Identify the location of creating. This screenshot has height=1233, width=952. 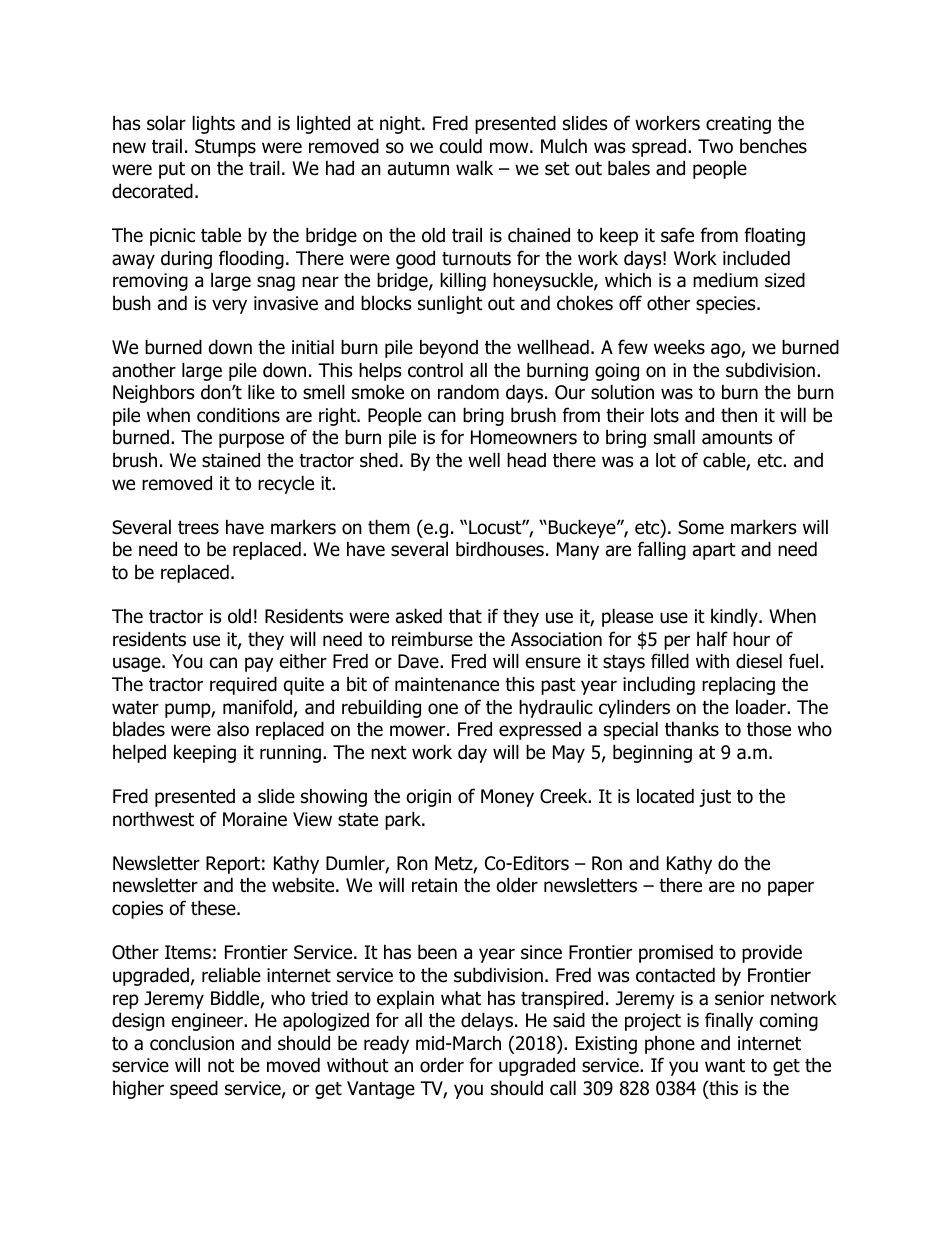
(738, 125).
